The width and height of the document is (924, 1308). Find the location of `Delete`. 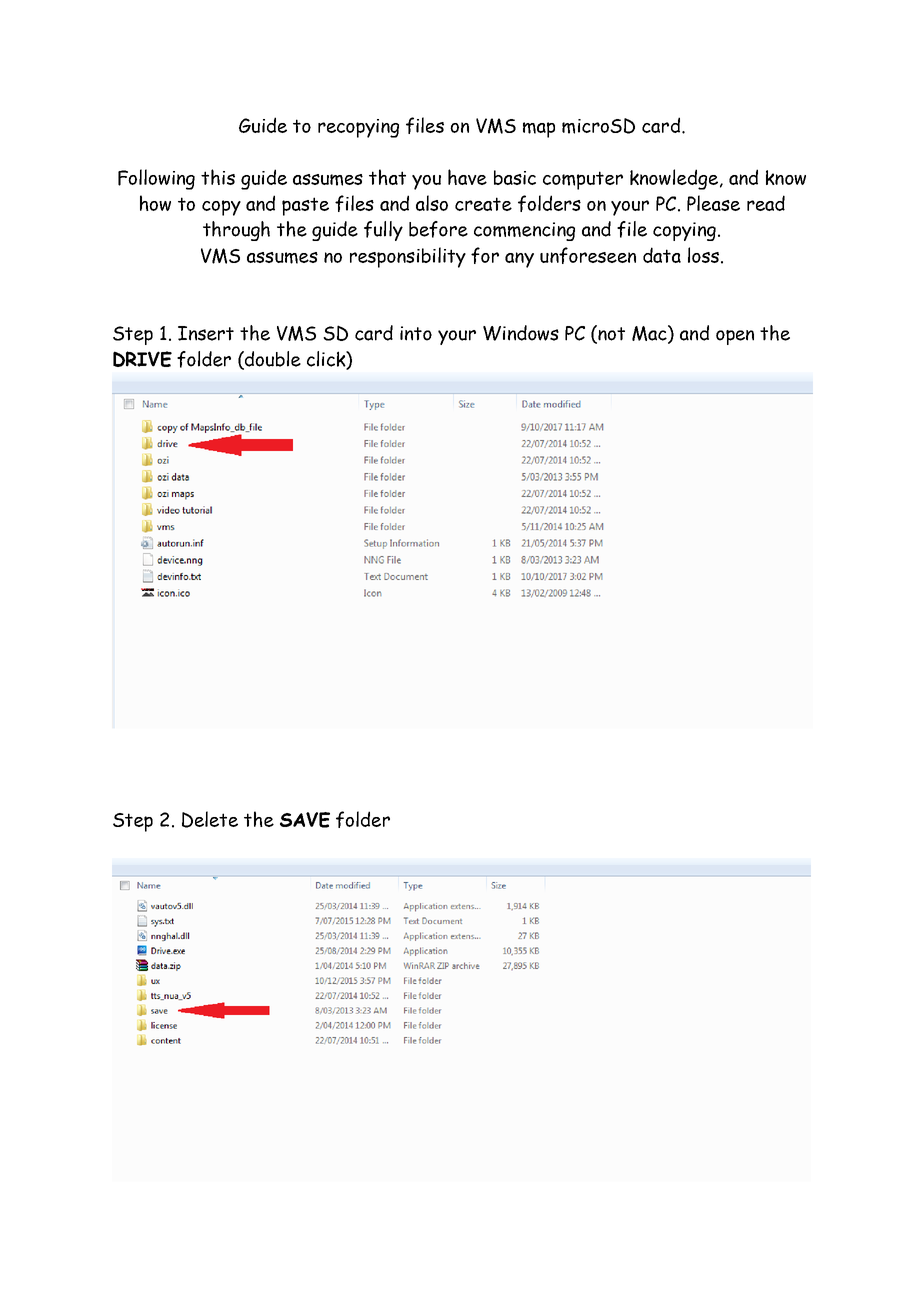

Delete is located at coordinates (210, 819).
